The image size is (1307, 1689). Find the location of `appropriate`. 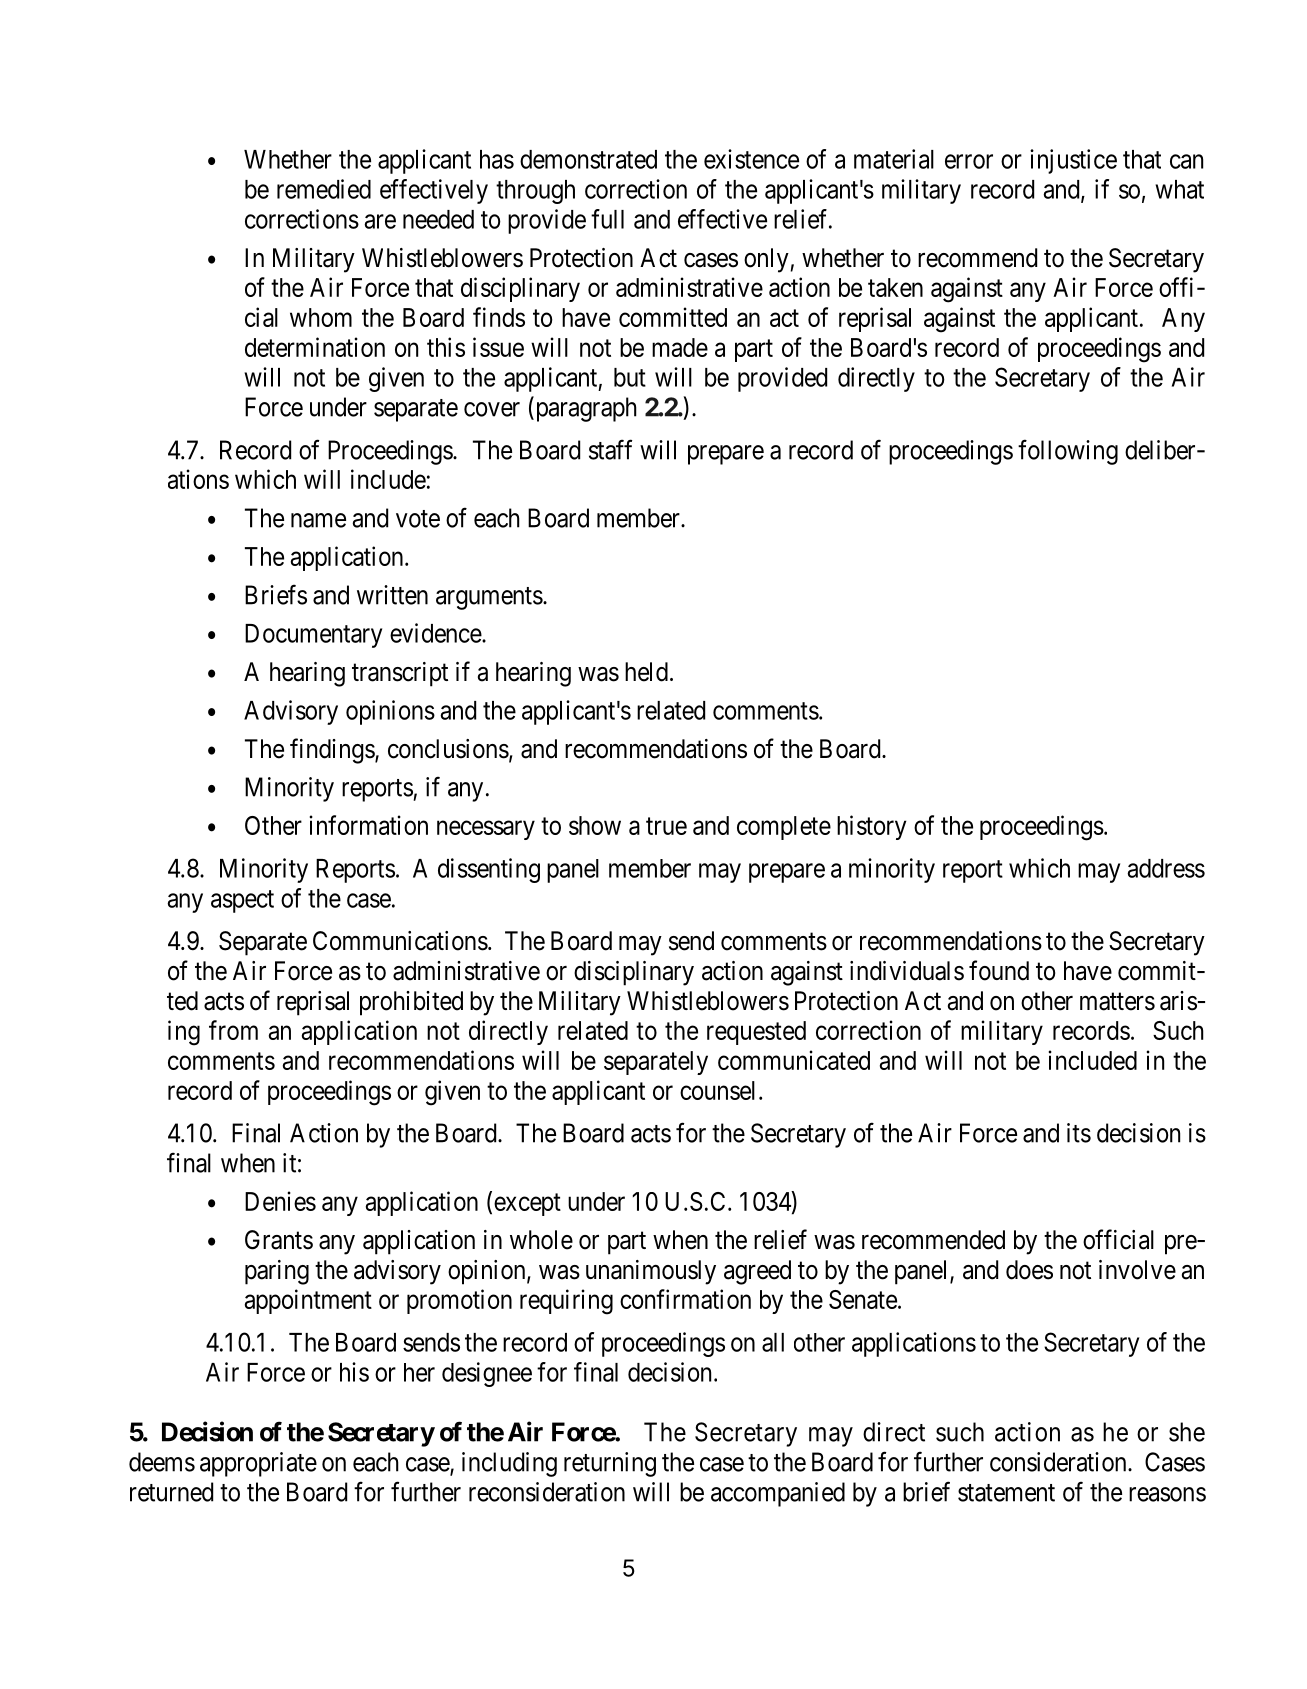

appropriate is located at coordinates (258, 1464).
